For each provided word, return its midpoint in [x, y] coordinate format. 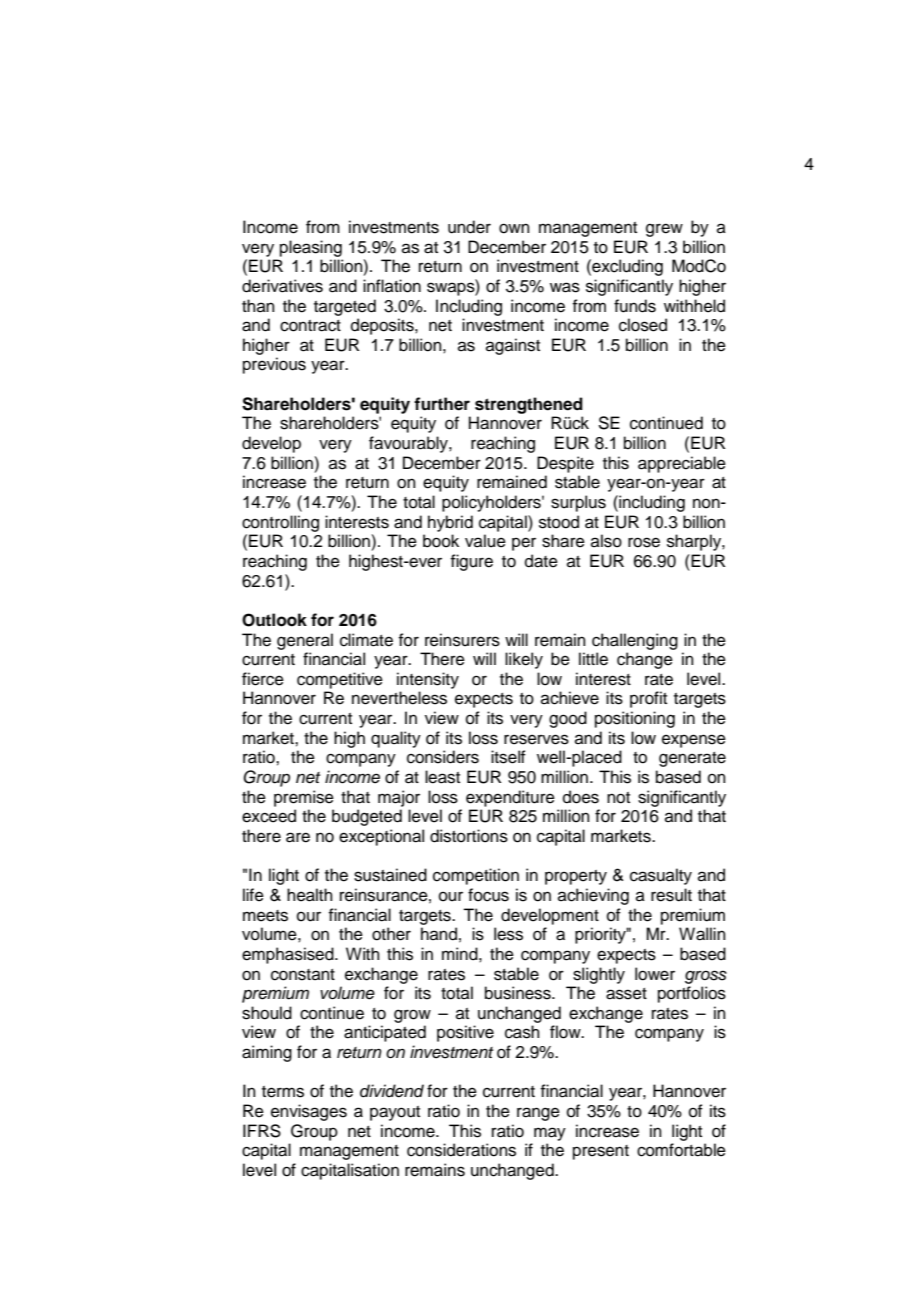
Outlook [274, 620]
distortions [469, 836]
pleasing [311, 248]
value [485, 541]
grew [664, 230]
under [469, 227]
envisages [309, 1112]
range [538, 1114]
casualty [661, 876]
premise [304, 798]
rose [644, 542]
